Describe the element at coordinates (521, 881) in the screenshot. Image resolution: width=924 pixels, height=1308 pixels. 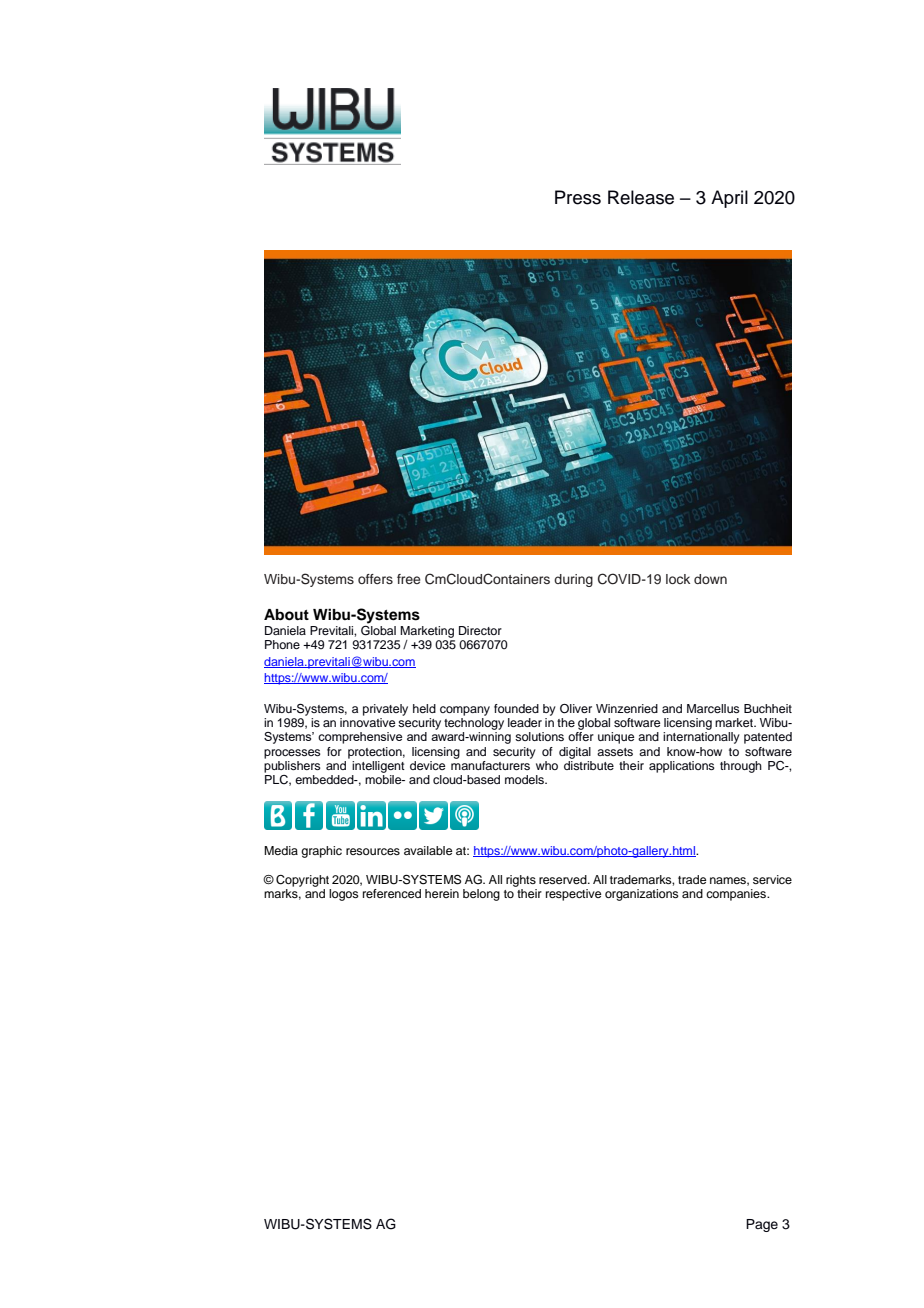
I see `rights` at that location.
